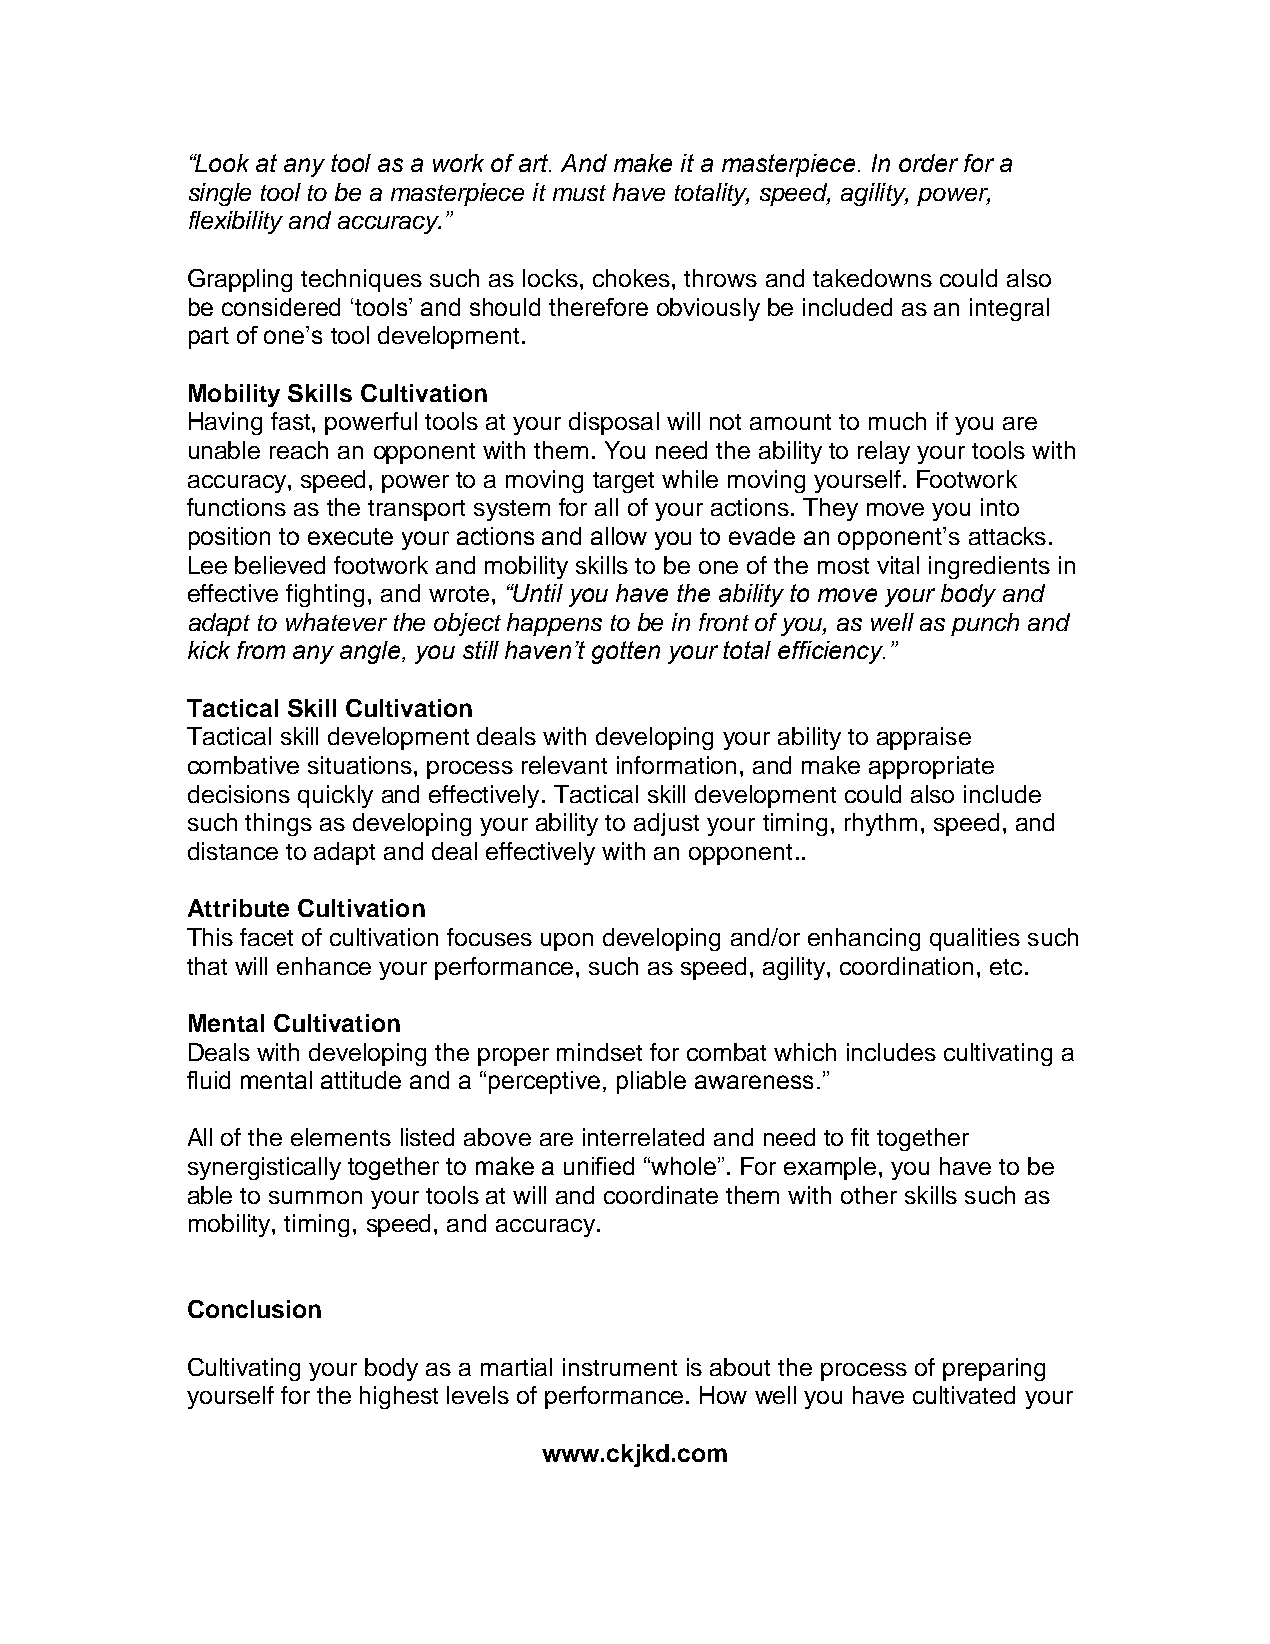 This screenshot has width=1270, height=1644. I want to click on flexibility, so click(236, 222).
